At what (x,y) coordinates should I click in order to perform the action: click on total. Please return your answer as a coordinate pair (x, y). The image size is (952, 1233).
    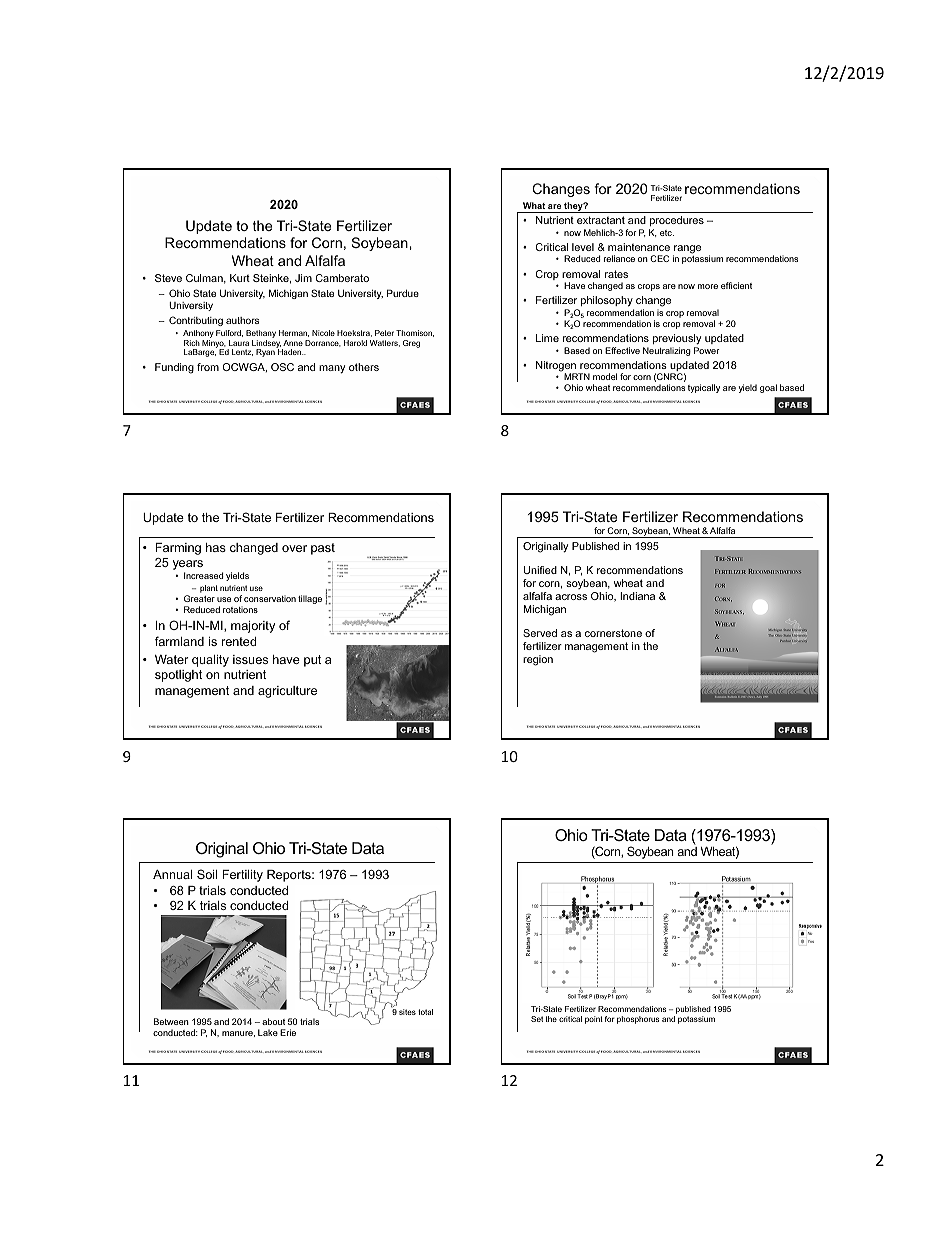
    Looking at the image, I should click on (425, 1012).
